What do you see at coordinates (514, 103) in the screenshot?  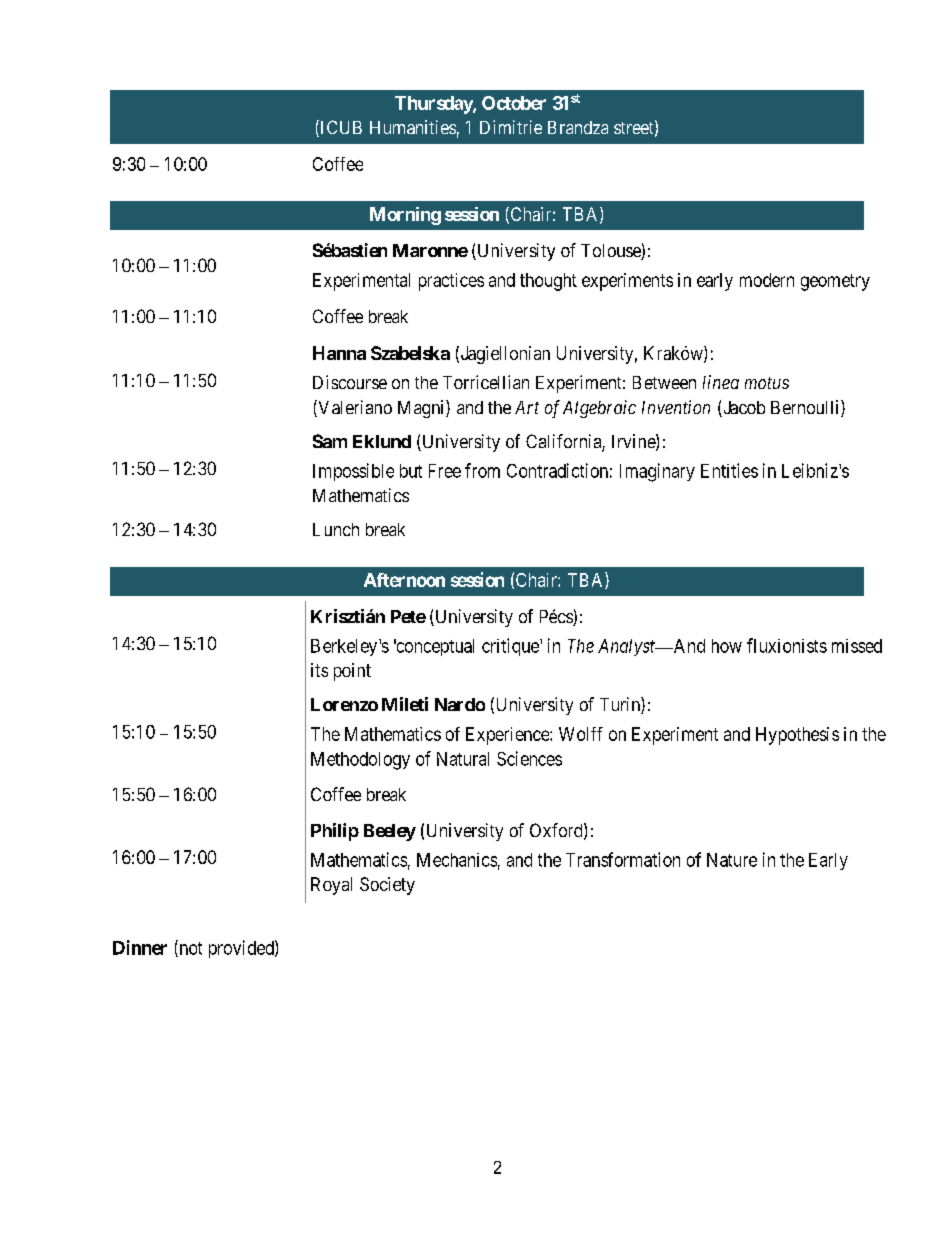 I see `October` at bounding box center [514, 103].
